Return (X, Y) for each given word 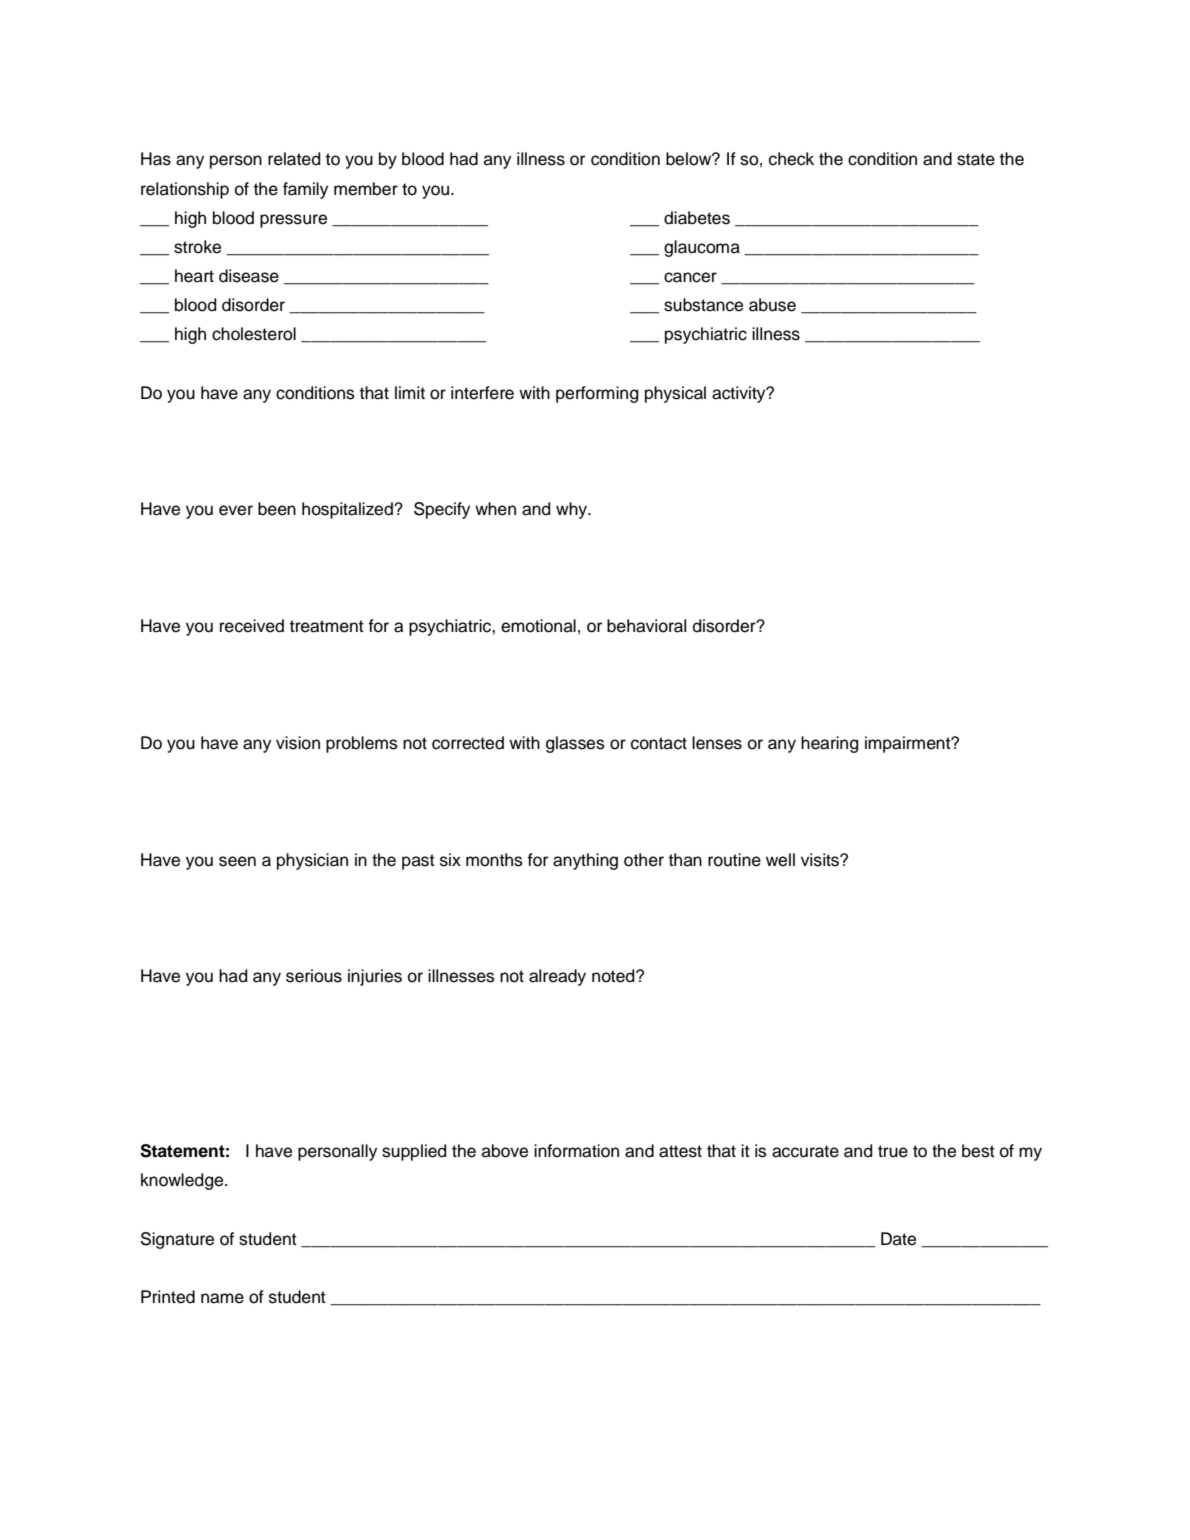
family (305, 190)
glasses (575, 744)
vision (298, 743)
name (222, 1298)
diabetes (697, 218)
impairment (909, 744)
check (791, 159)
